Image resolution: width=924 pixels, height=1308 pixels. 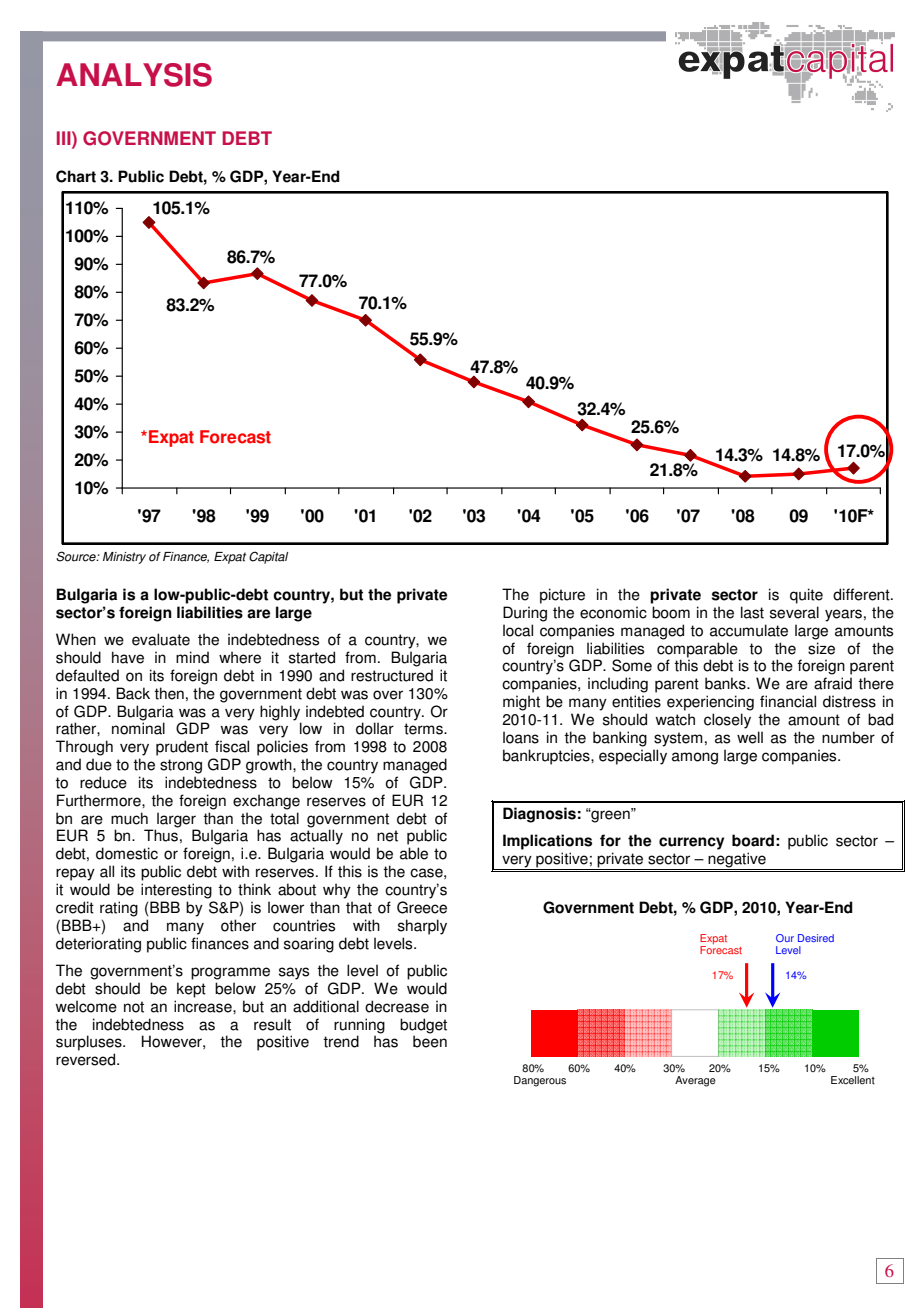 What do you see at coordinates (753, 840) in the page?
I see `board` at bounding box center [753, 840].
